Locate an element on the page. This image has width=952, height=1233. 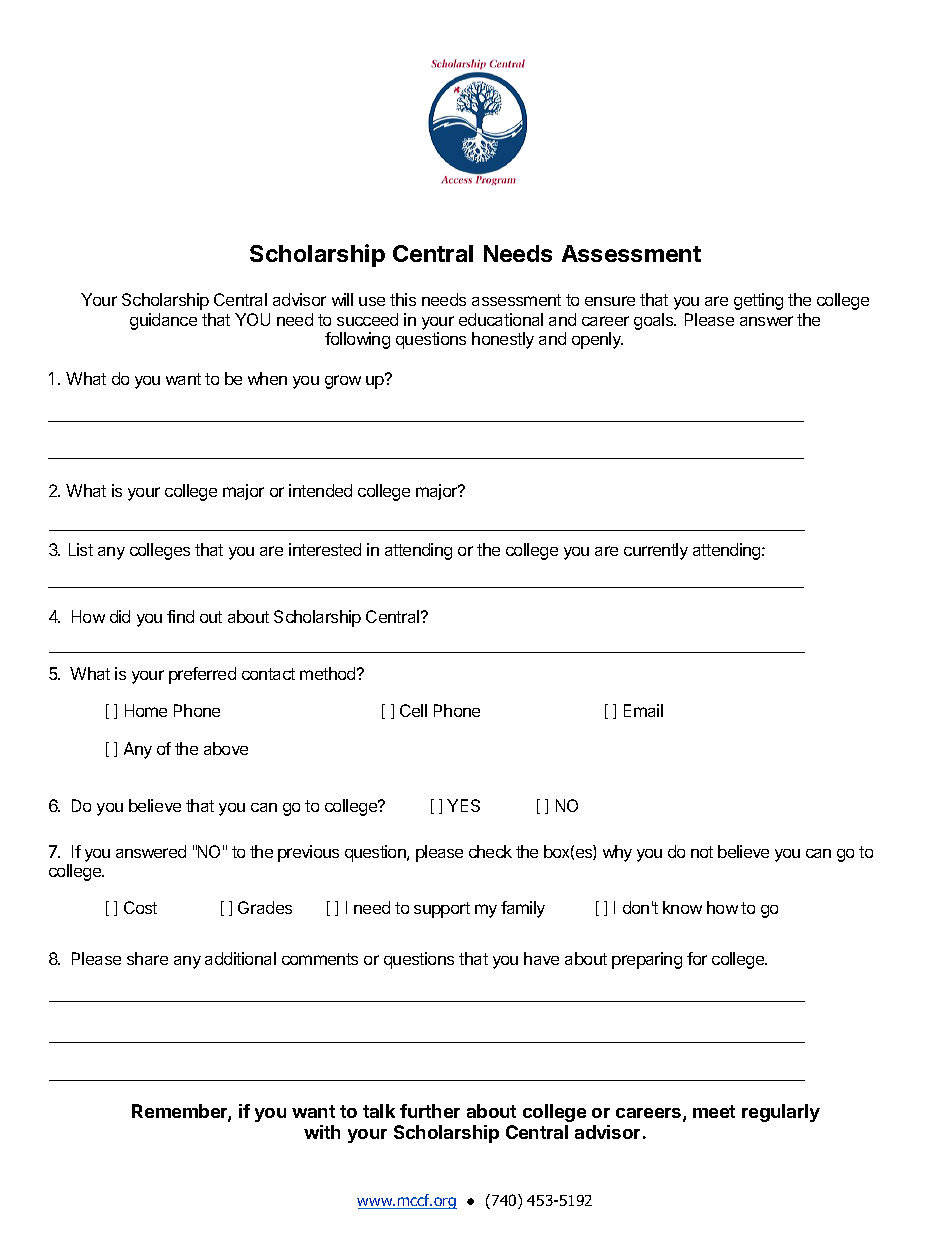
not is located at coordinates (702, 852).
